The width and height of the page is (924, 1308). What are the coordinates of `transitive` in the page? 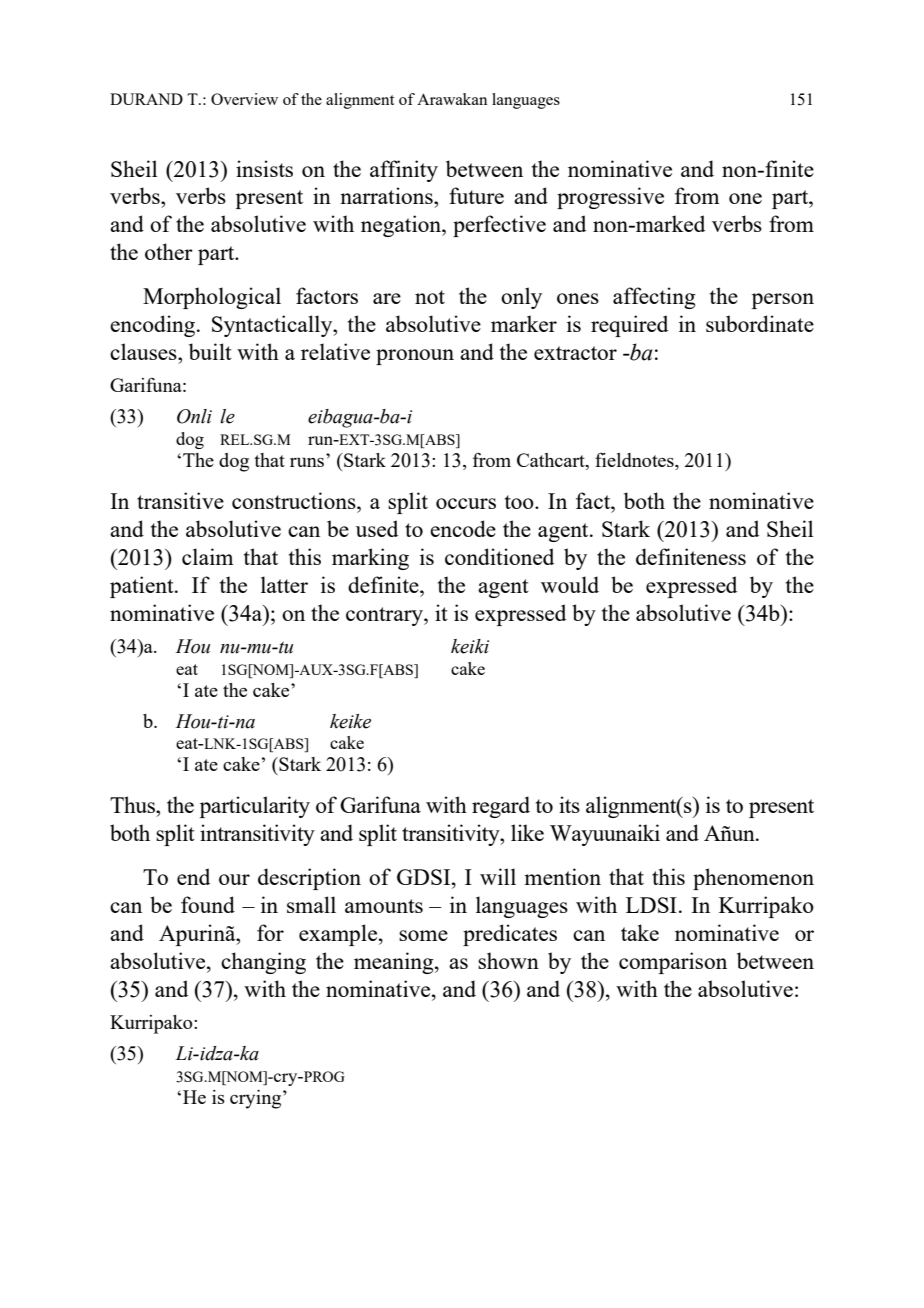 It's located at (180, 500).
